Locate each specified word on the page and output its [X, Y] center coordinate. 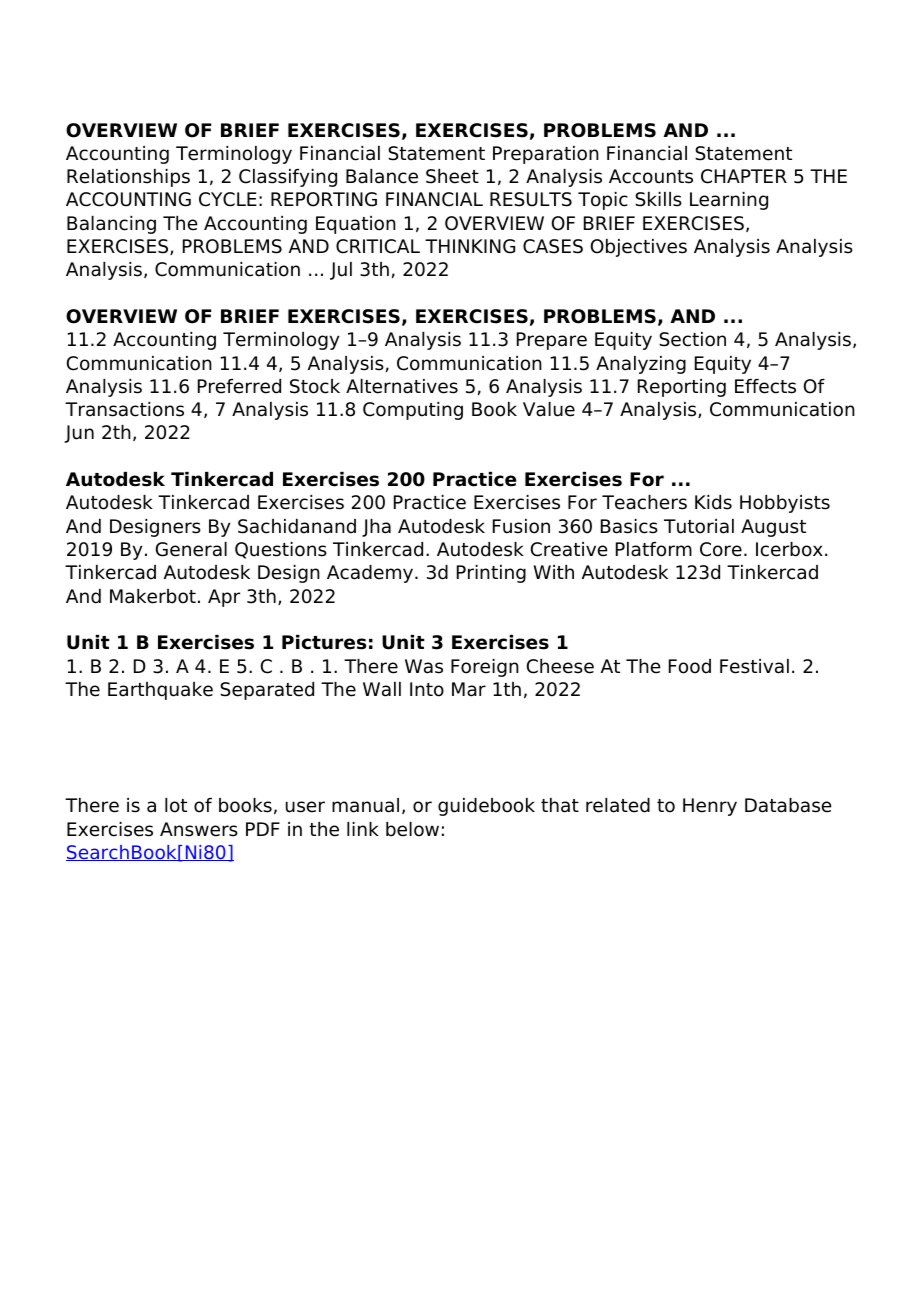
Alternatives [402, 386]
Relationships [128, 178]
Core [721, 549]
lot [176, 805]
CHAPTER [744, 176]
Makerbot [153, 596]
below [412, 829]
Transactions [124, 409]
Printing [491, 574]
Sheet [452, 176]
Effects [765, 386]
